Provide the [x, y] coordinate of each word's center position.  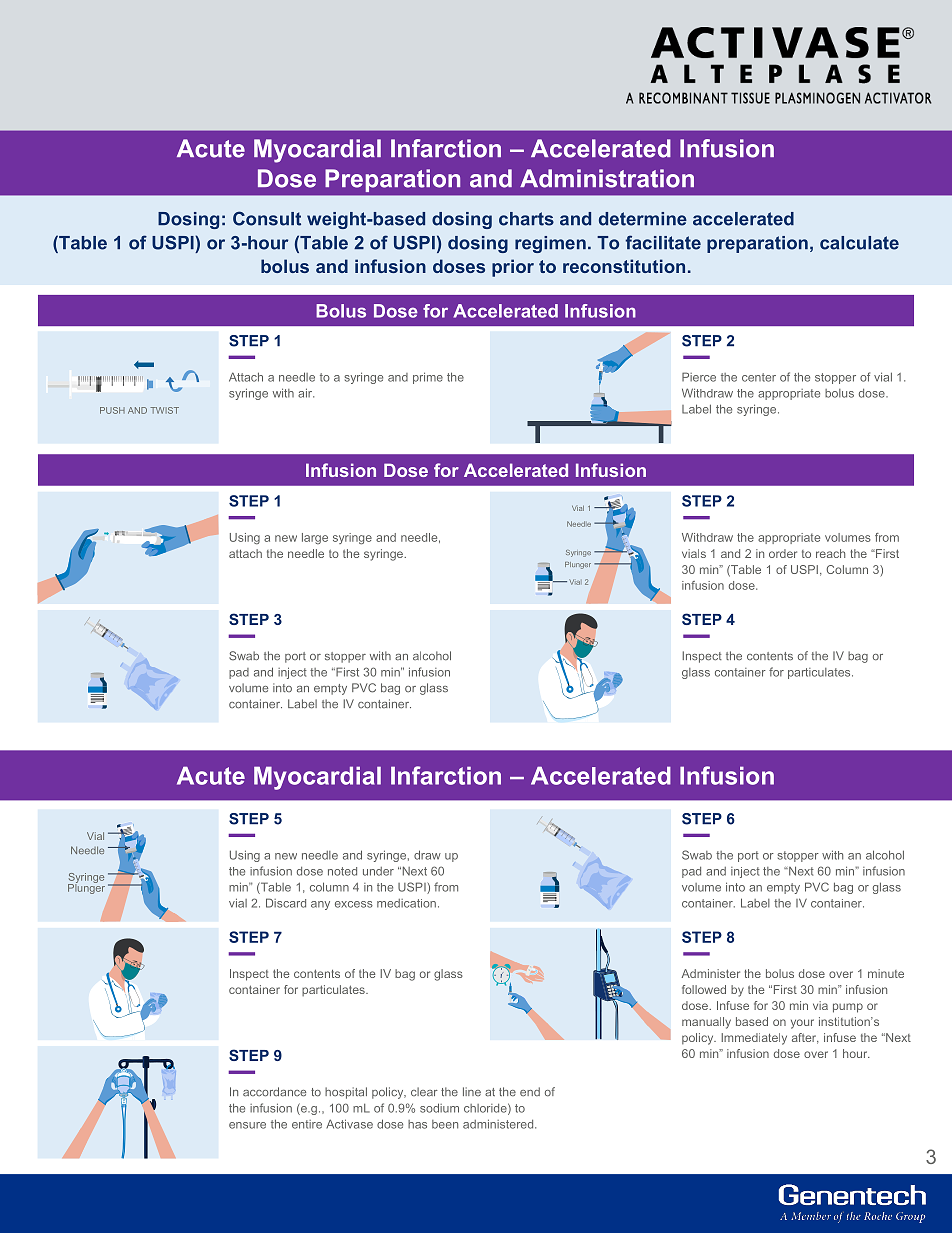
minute [886, 973]
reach [830, 553]
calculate [859, 243]
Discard [286, 903]
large [315, 538]
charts [526, 219]
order [783, 553]
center [759, 377]
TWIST [164, 410]
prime [428, 378]
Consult [267, 218]
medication [406, 903]
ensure [247, 1125]
